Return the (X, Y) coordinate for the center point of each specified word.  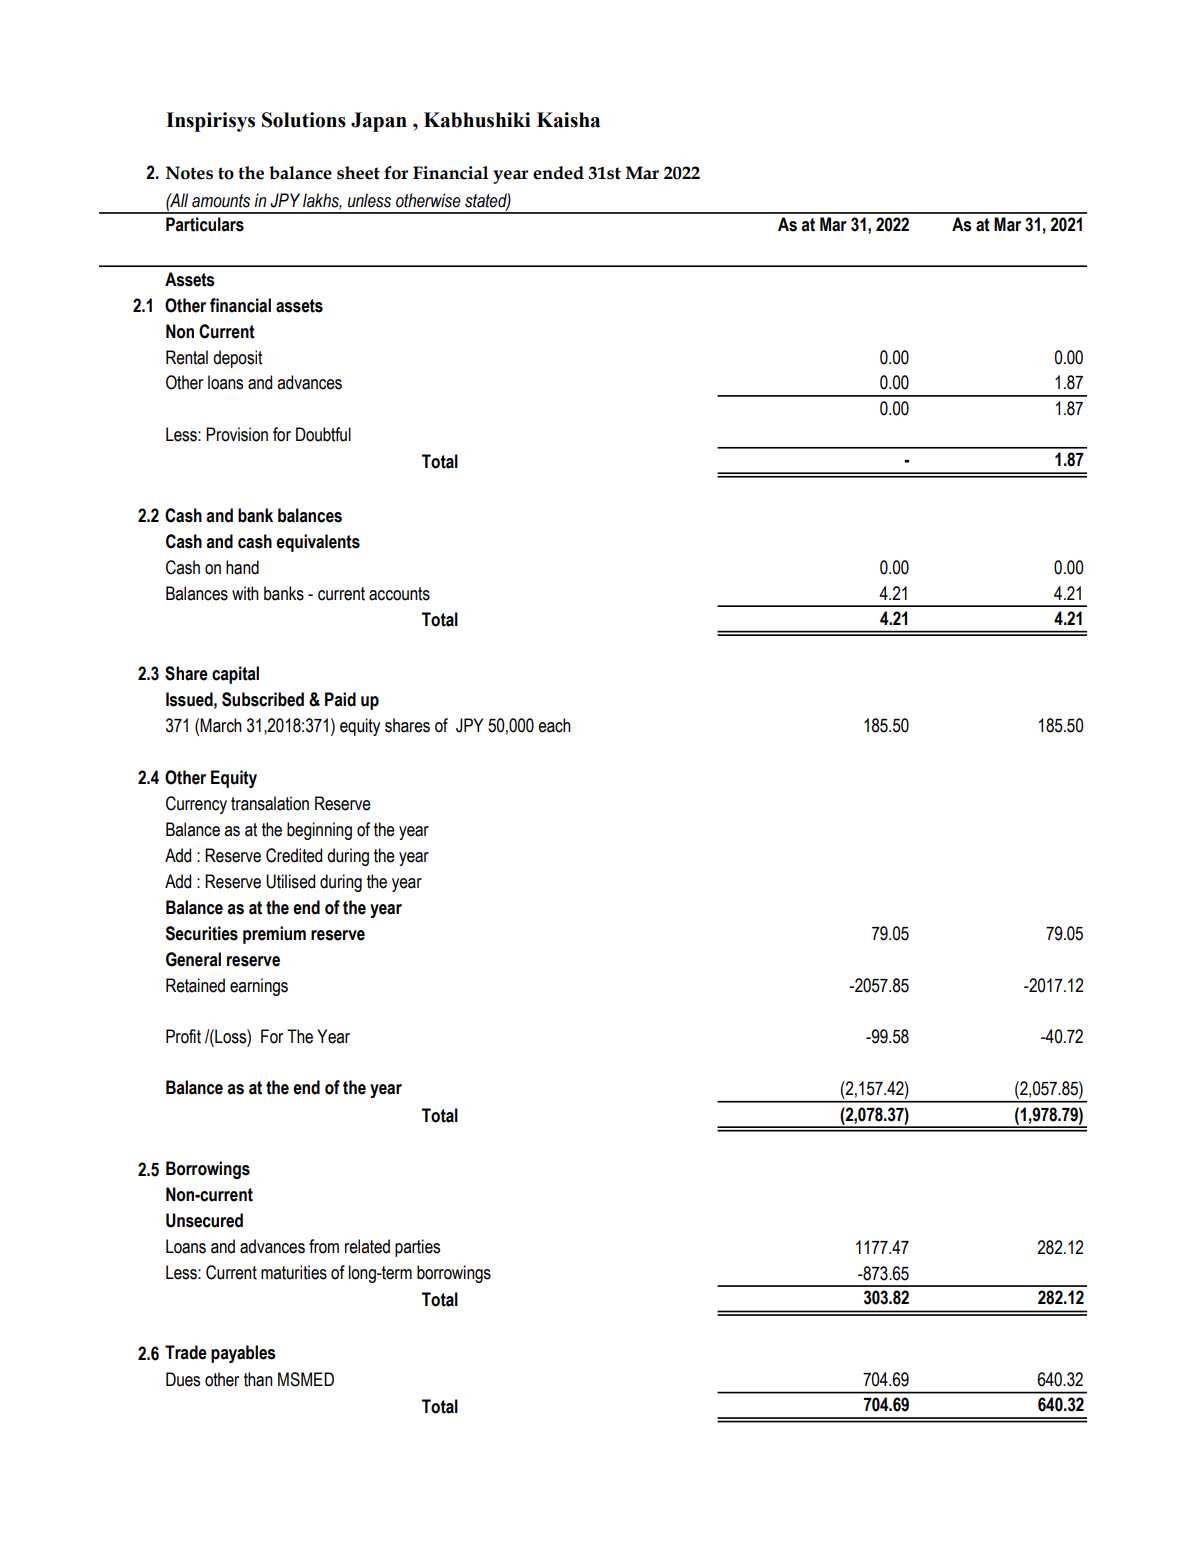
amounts (221, 201)
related (367, 1246)
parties (417, 1248)
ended (558, 173)
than (258, 1379)
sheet (358, 173)
